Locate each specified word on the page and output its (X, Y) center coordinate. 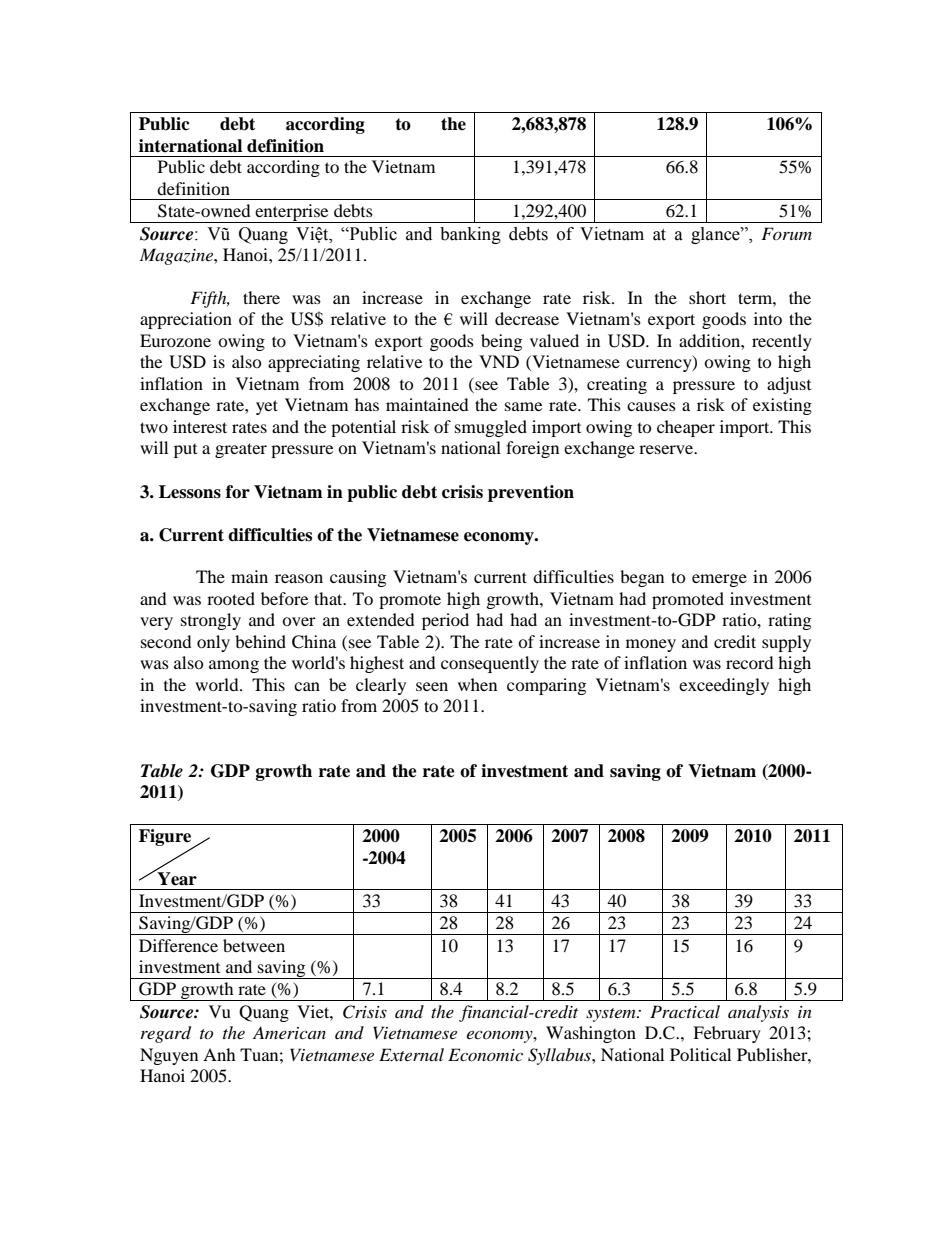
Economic (485, 1054)
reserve (667, 449)
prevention (531, 493)
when (477, 684)
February (727, 1034)
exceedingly (724, 686)
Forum (786, 233)
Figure (166, 839)
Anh (219, 1054)
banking (470, 235)
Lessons (190, 492)
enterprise (292, 213)
